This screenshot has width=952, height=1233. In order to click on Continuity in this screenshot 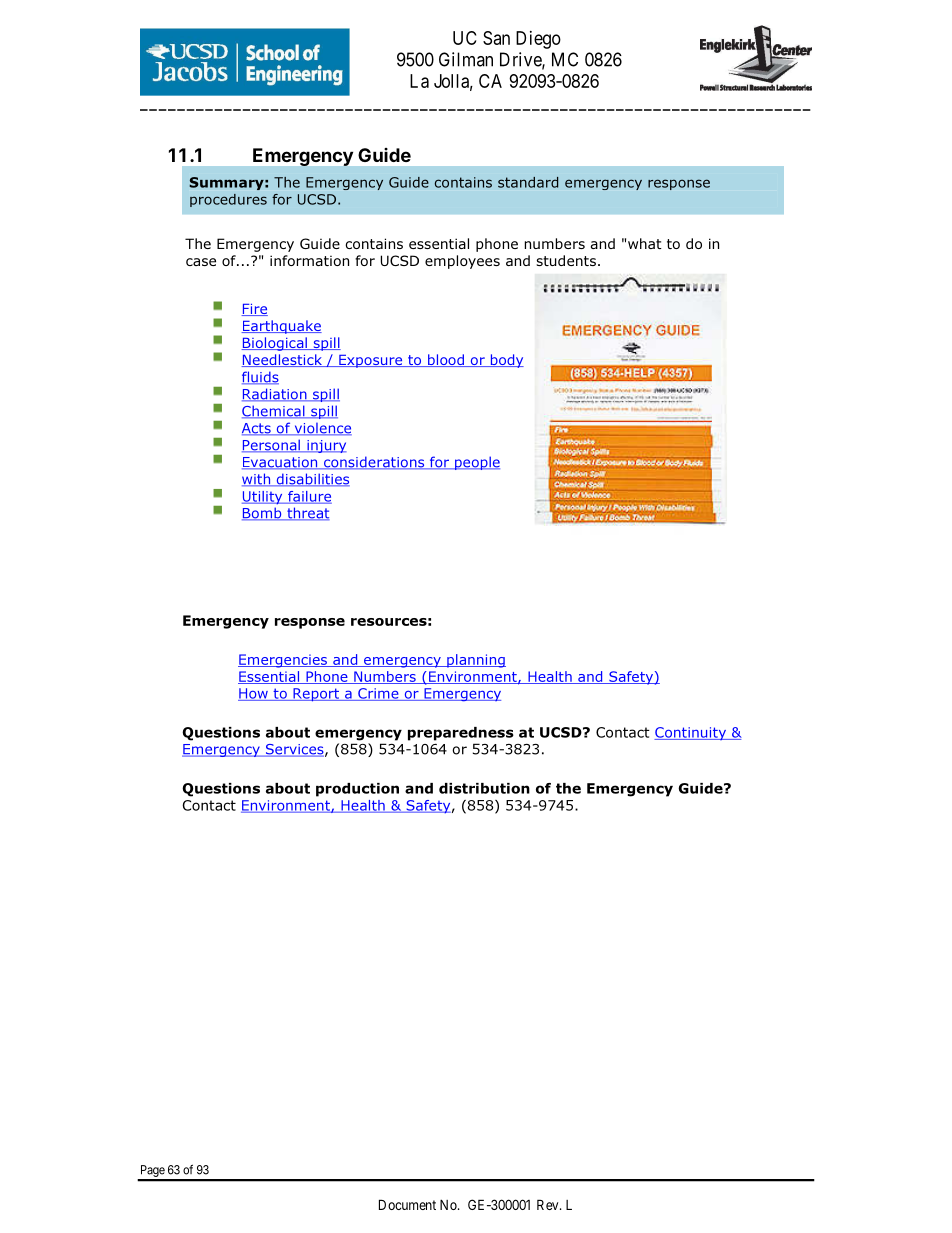, I will do `click(691, 733)`.
